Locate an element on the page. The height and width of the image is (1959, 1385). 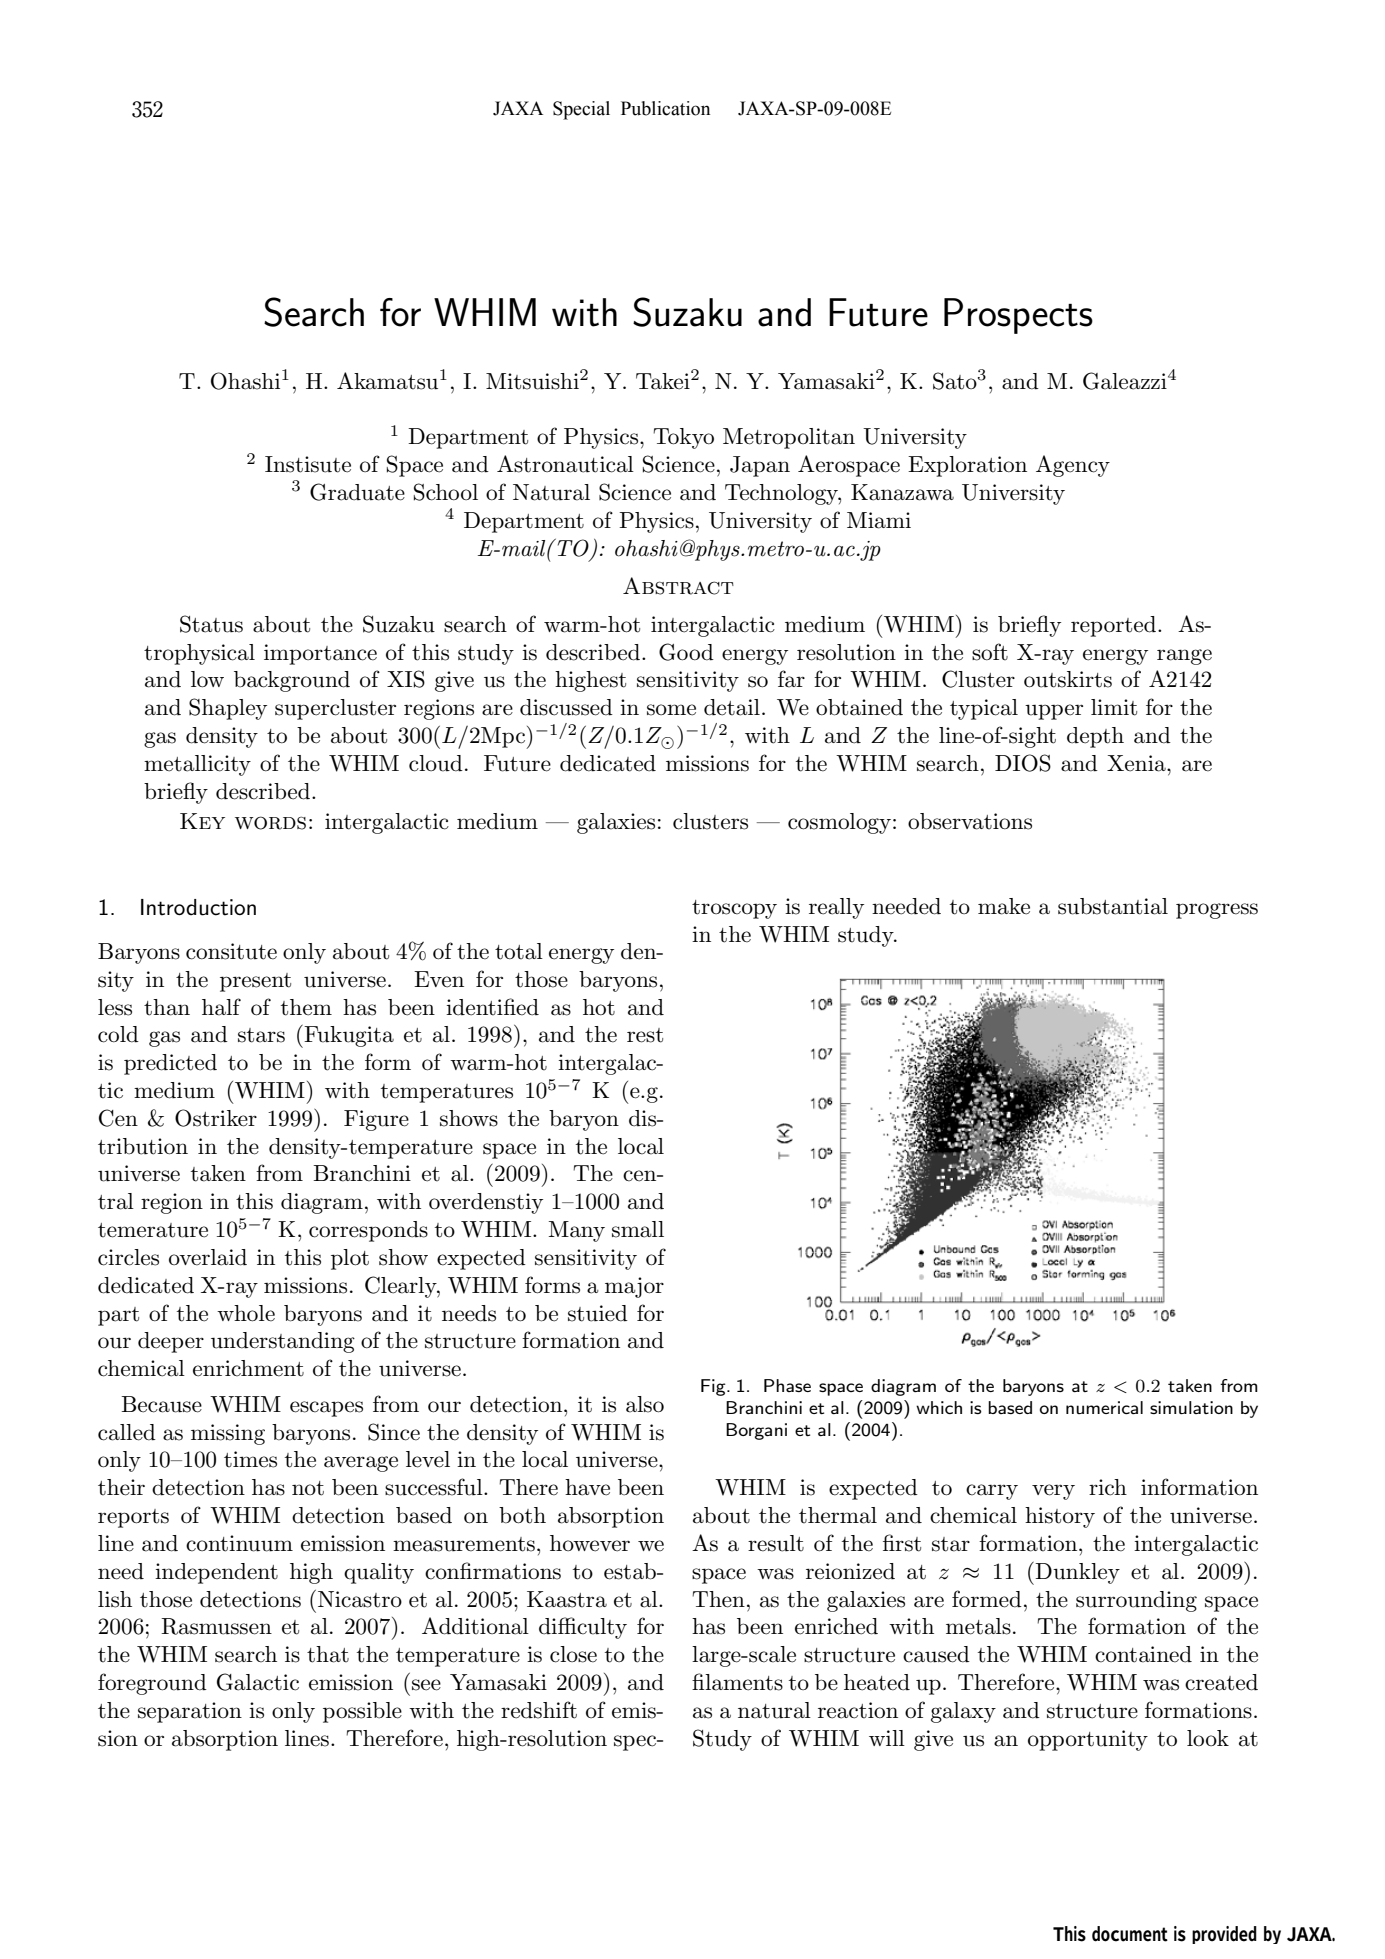
Publication is located at coordinates (665, 108).
